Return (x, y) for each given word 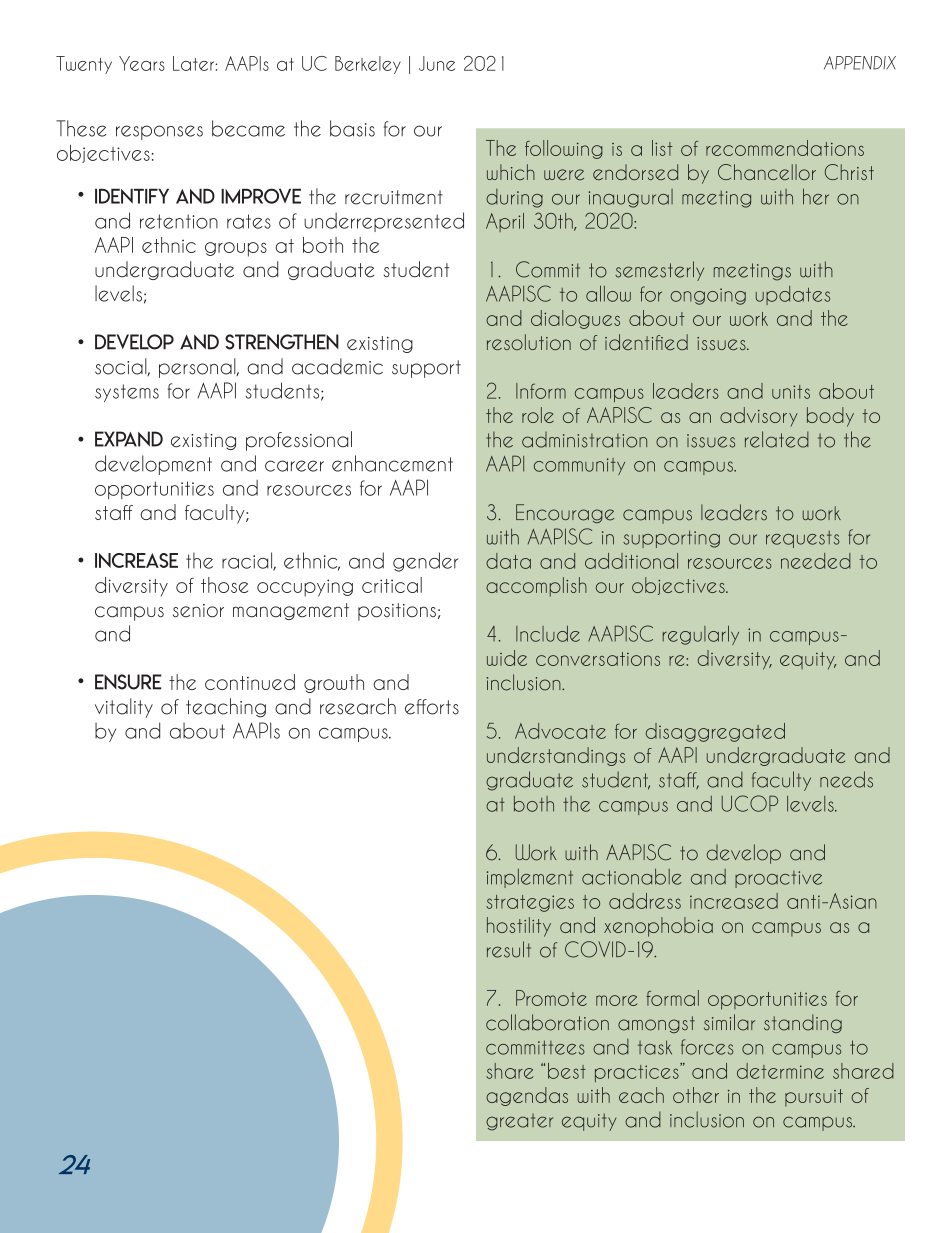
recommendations (785, 148)
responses (159, 132)
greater (519, 1122)
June (437, 63)
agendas (527, 1096)
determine (780, 1071)
